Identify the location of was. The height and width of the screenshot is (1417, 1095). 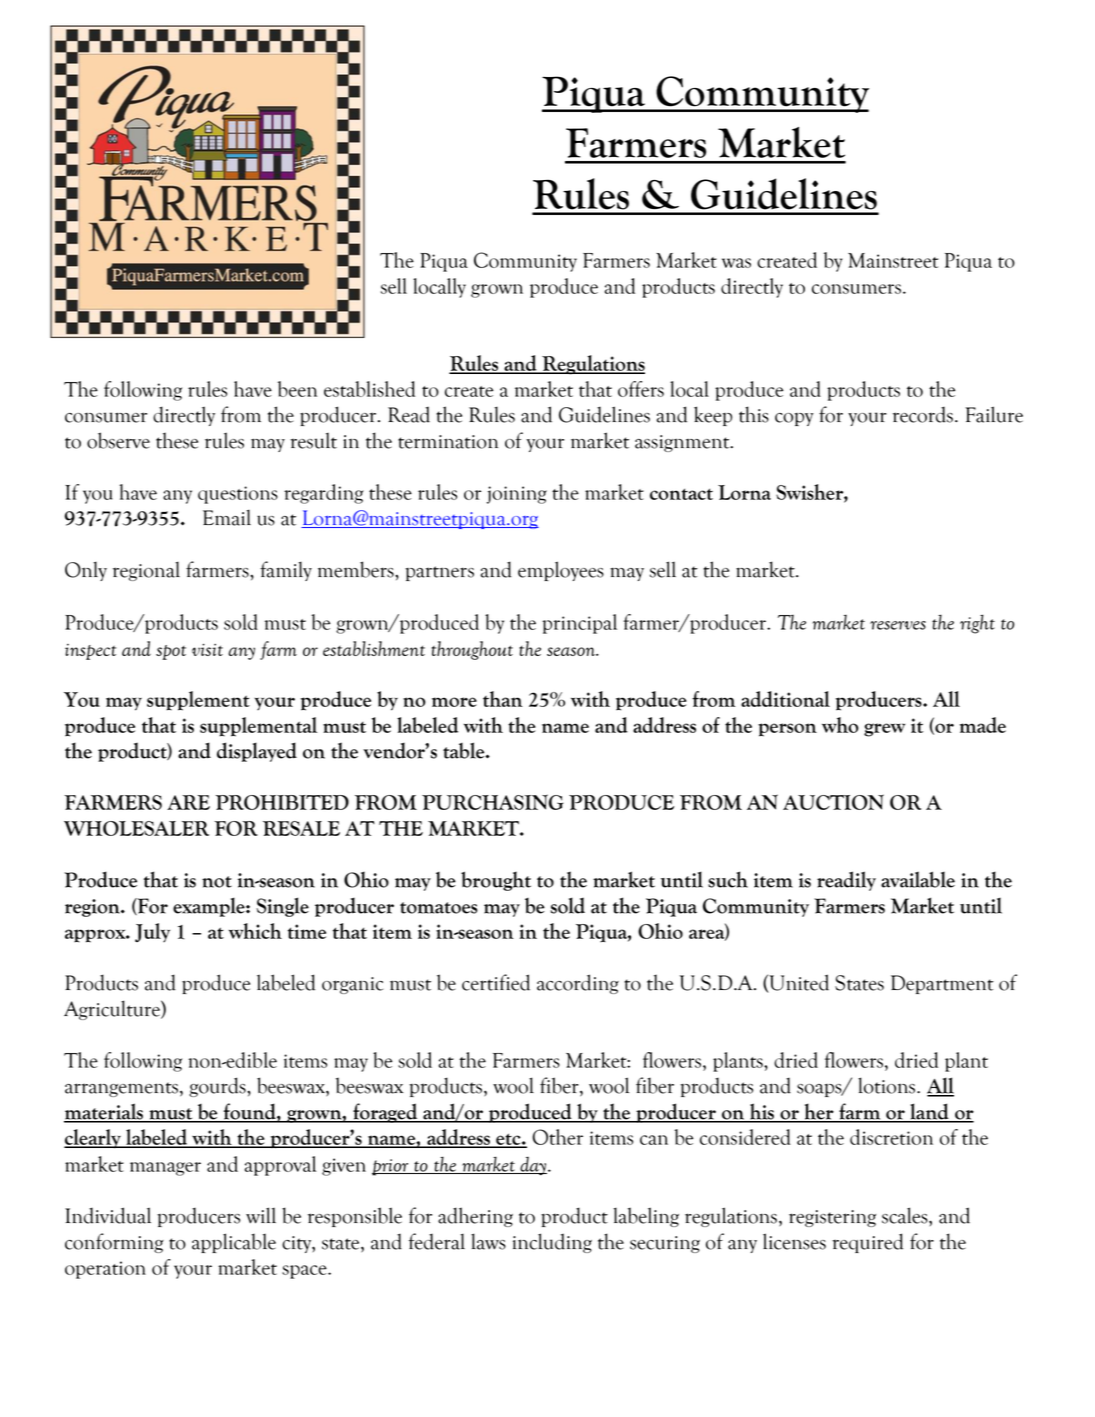
(736, 263).
